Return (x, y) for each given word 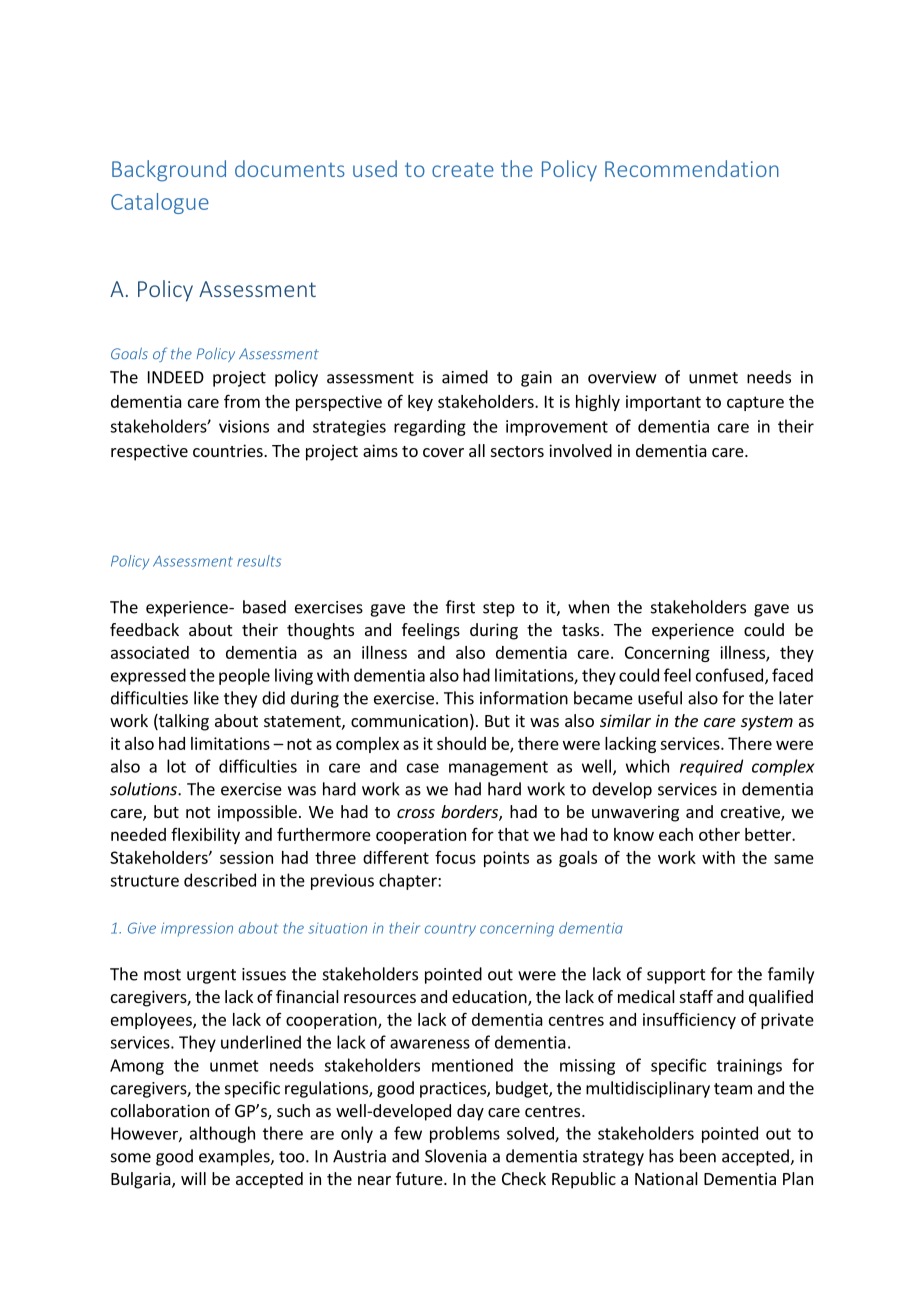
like (206, 698)
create (463, 169)
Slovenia (456, 1156)
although (222, 1134)
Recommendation (692, 168)
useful (660, 698)
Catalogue (160, 203)
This (459, 698)
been (698, 1156)
